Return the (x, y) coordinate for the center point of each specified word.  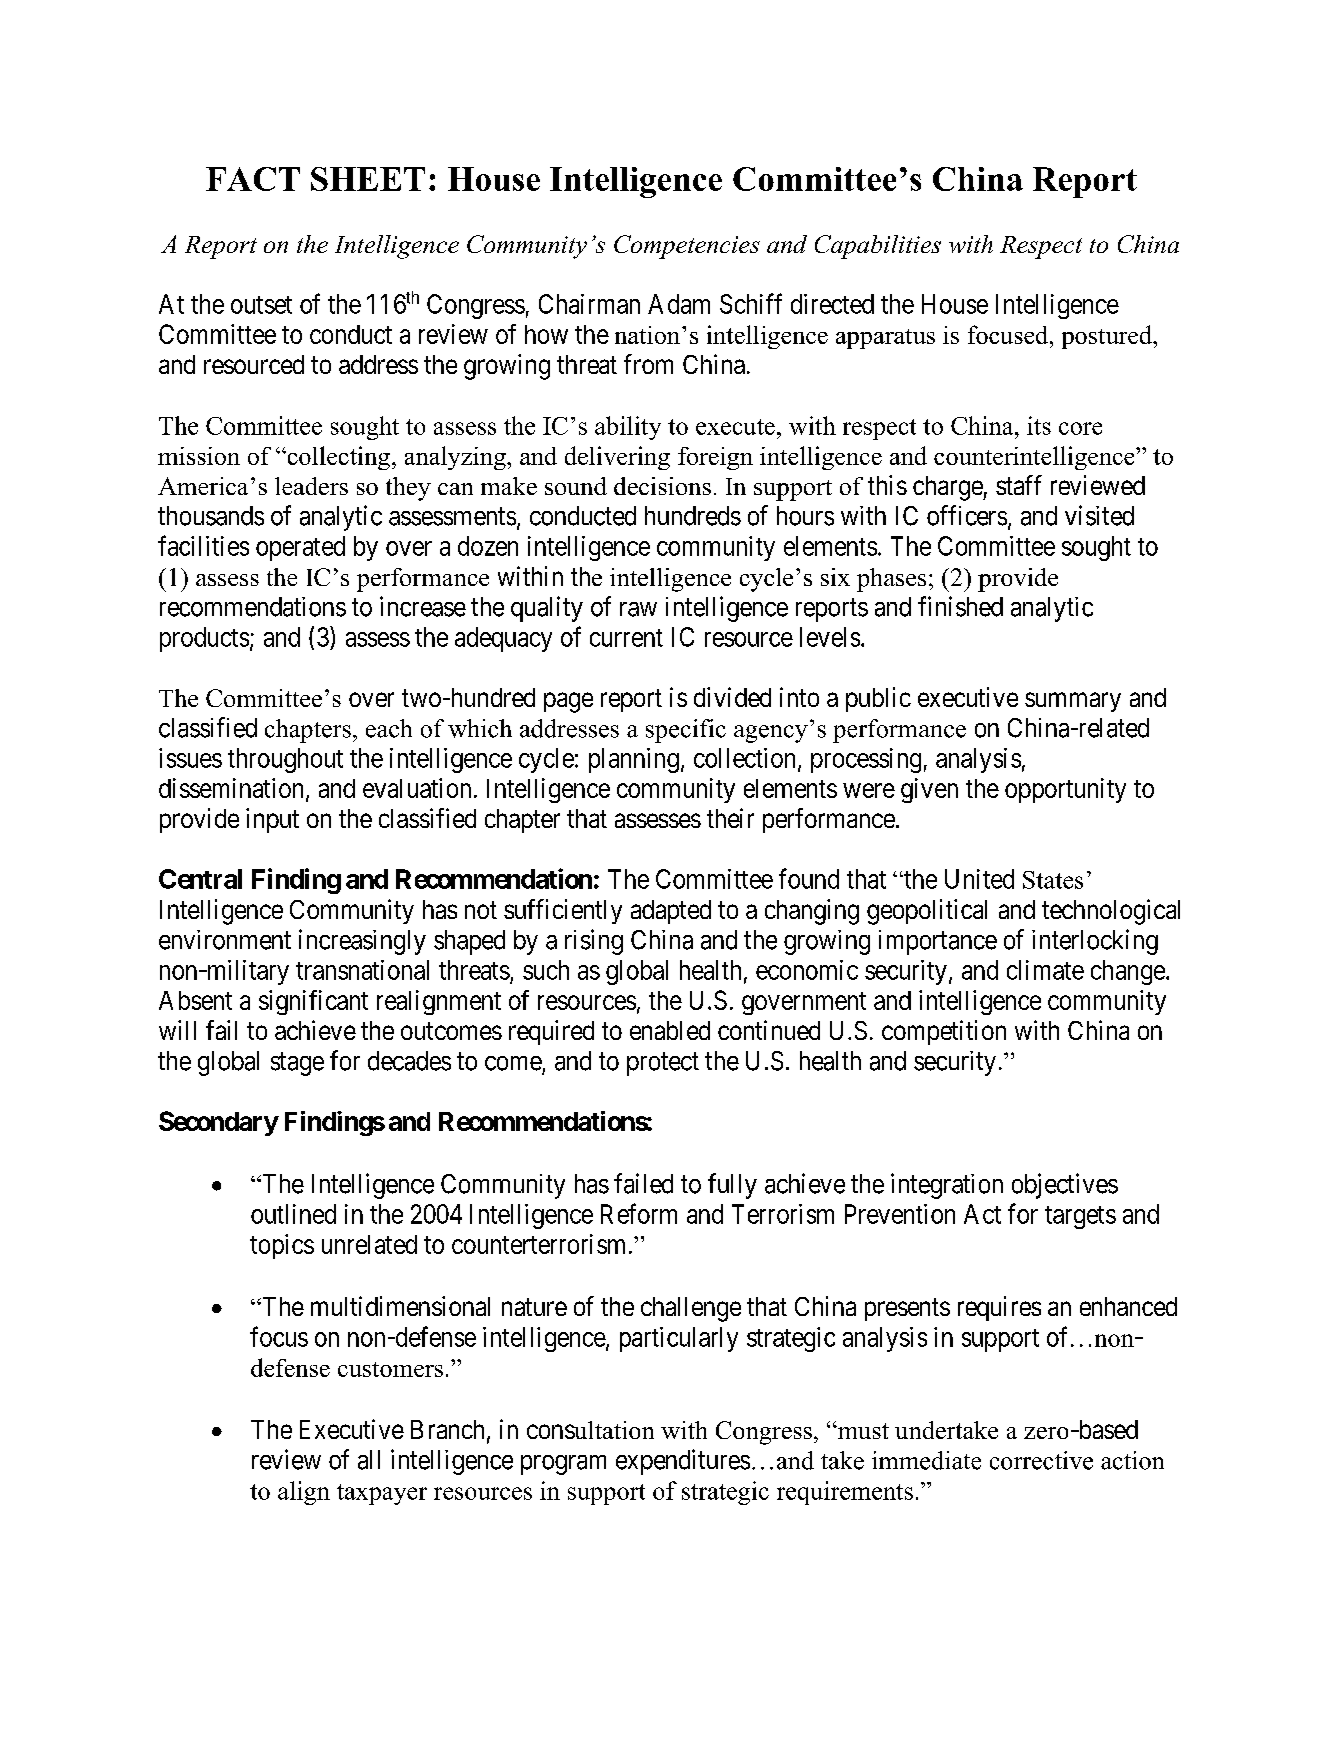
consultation (590, 1430)
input (272, 820)
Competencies (687, 247)
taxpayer (382, 1494)
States (1053, 880)
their (730, 818)
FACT (253, 179)
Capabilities (878, 247)
